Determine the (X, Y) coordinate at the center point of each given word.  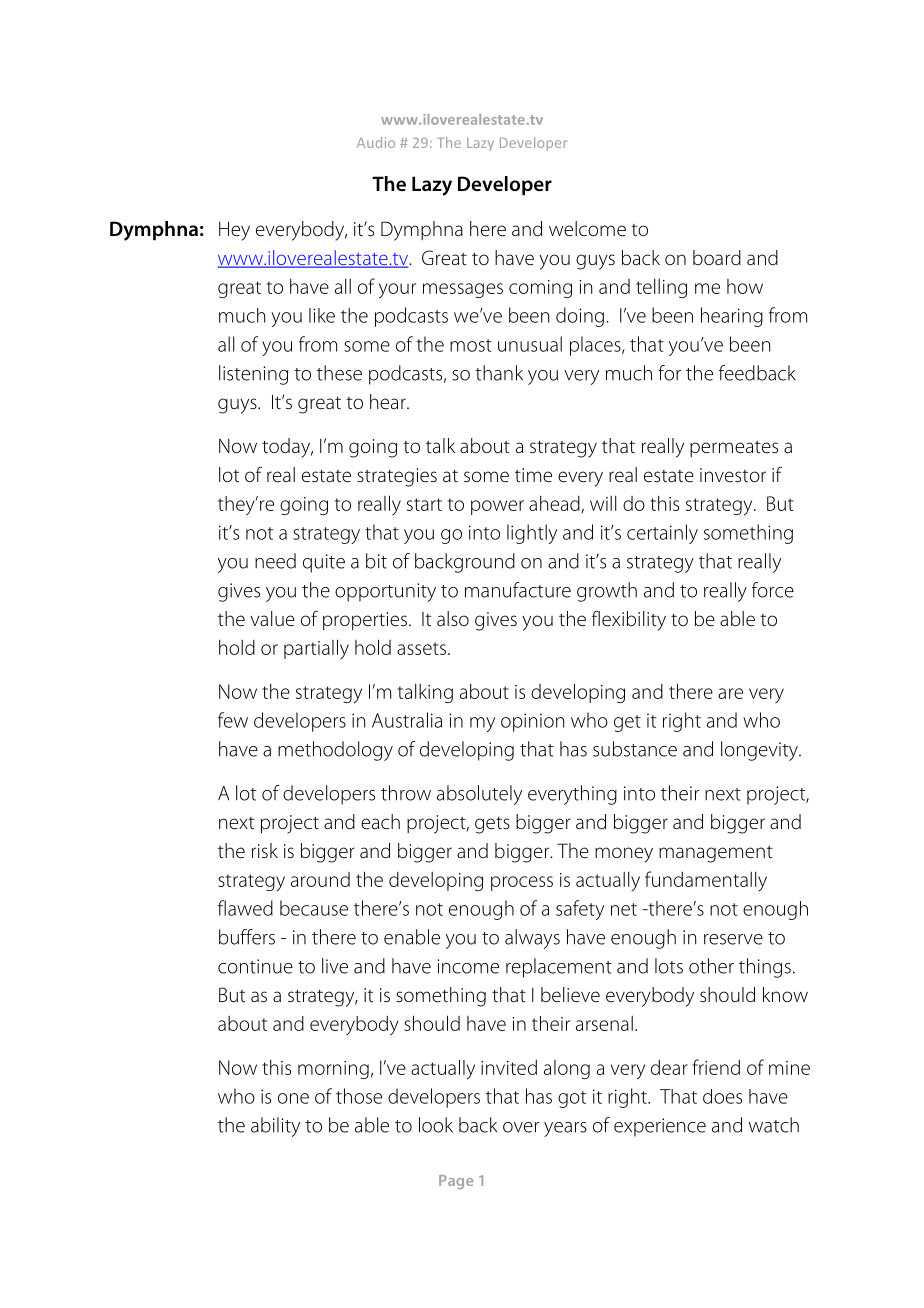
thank (499, 373)
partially (316, 649)
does (722, 1096)
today (287, 448)
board (717, 258)
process (522, 883)
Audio (376, 142)
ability (275, 1127)
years (565, 1129)
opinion (532, 722)
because (314, 908)
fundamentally (706, 881)
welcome (587, 229)
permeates (734, 449)
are (730, 693)
